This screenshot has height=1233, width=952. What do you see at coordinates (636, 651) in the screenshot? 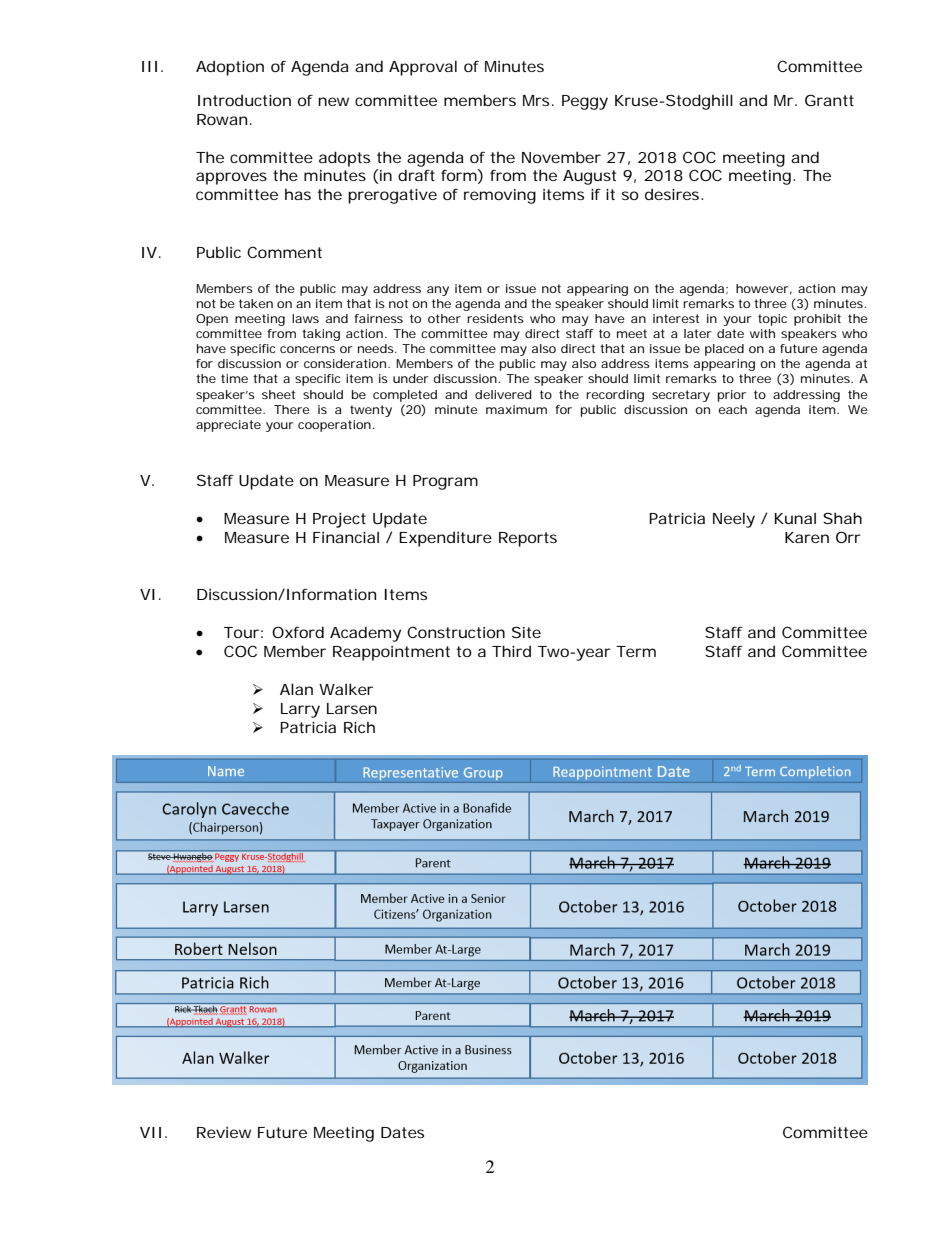
I see `Term` at bounding box center [636, 651].
